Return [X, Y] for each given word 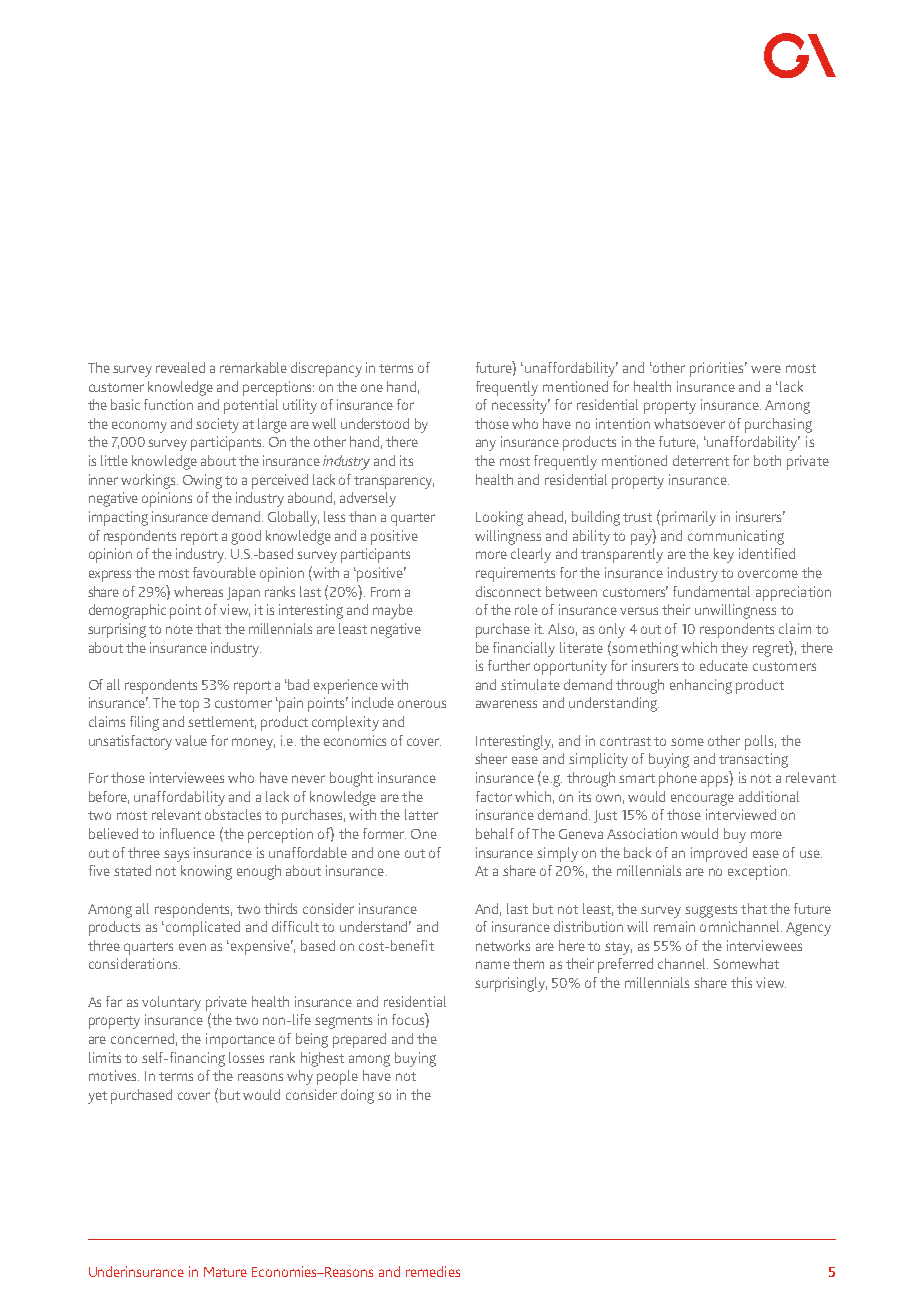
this [741, 982]
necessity [521, 406]
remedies [433, 1271]
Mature [225, 1272]
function [168, 404]
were [766, 369]
